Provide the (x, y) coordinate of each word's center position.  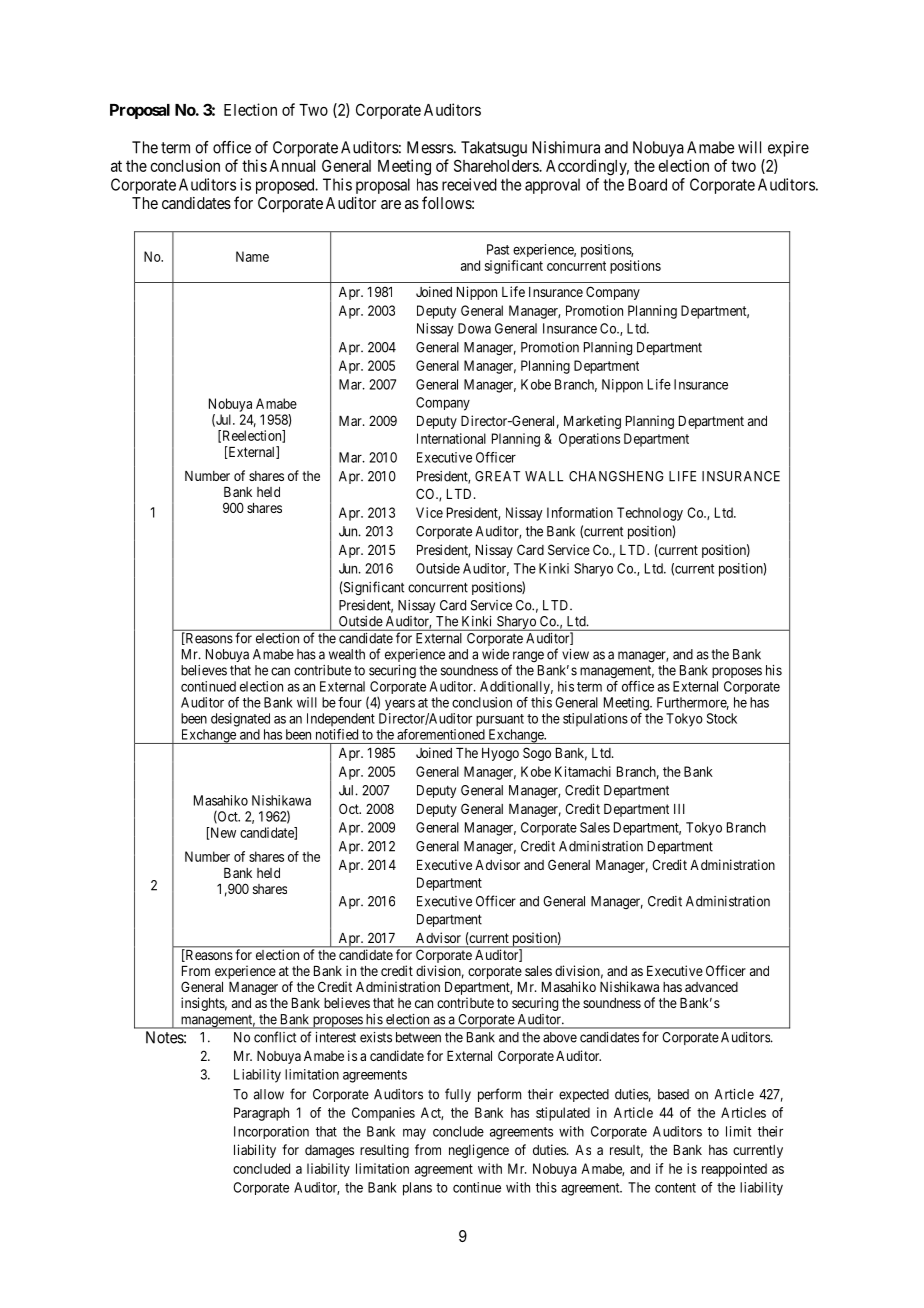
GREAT (497, 476)
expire (788, 149)
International (451, 438)
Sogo (537, 754)
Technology (650, 514)
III (679, 809)
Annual (292, 166)
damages (329, 1151)
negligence (479, 1151)
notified (337, 734)
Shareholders (497, 165)
